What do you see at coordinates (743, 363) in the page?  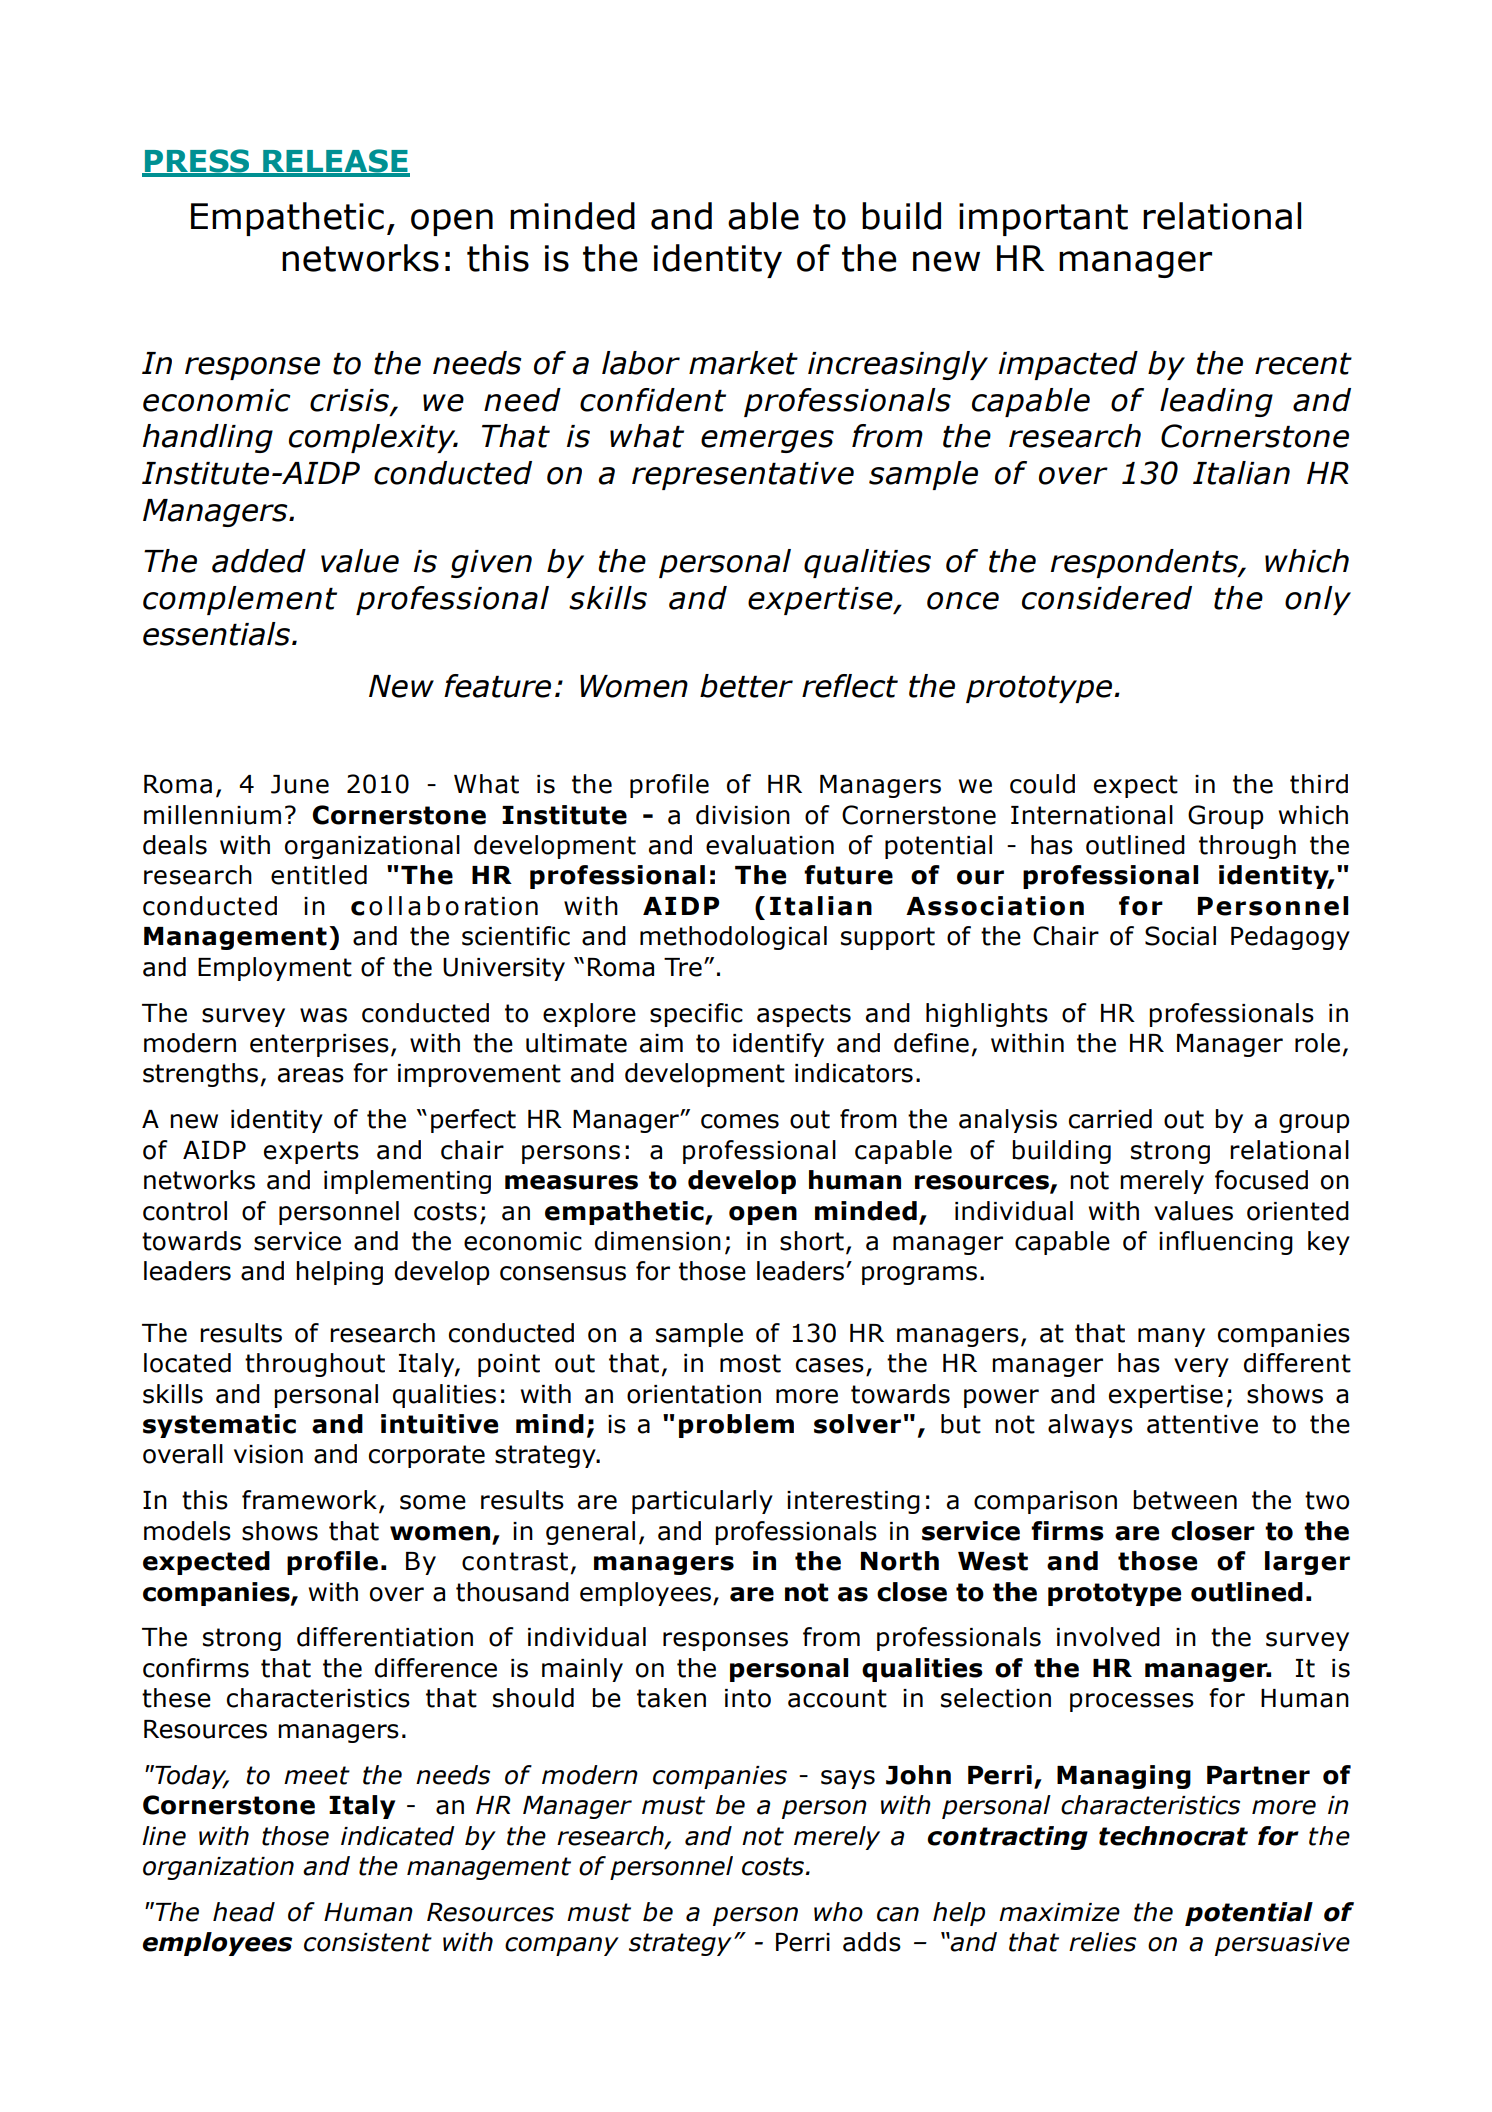 I see `market` at bounding box center [743, 363].
